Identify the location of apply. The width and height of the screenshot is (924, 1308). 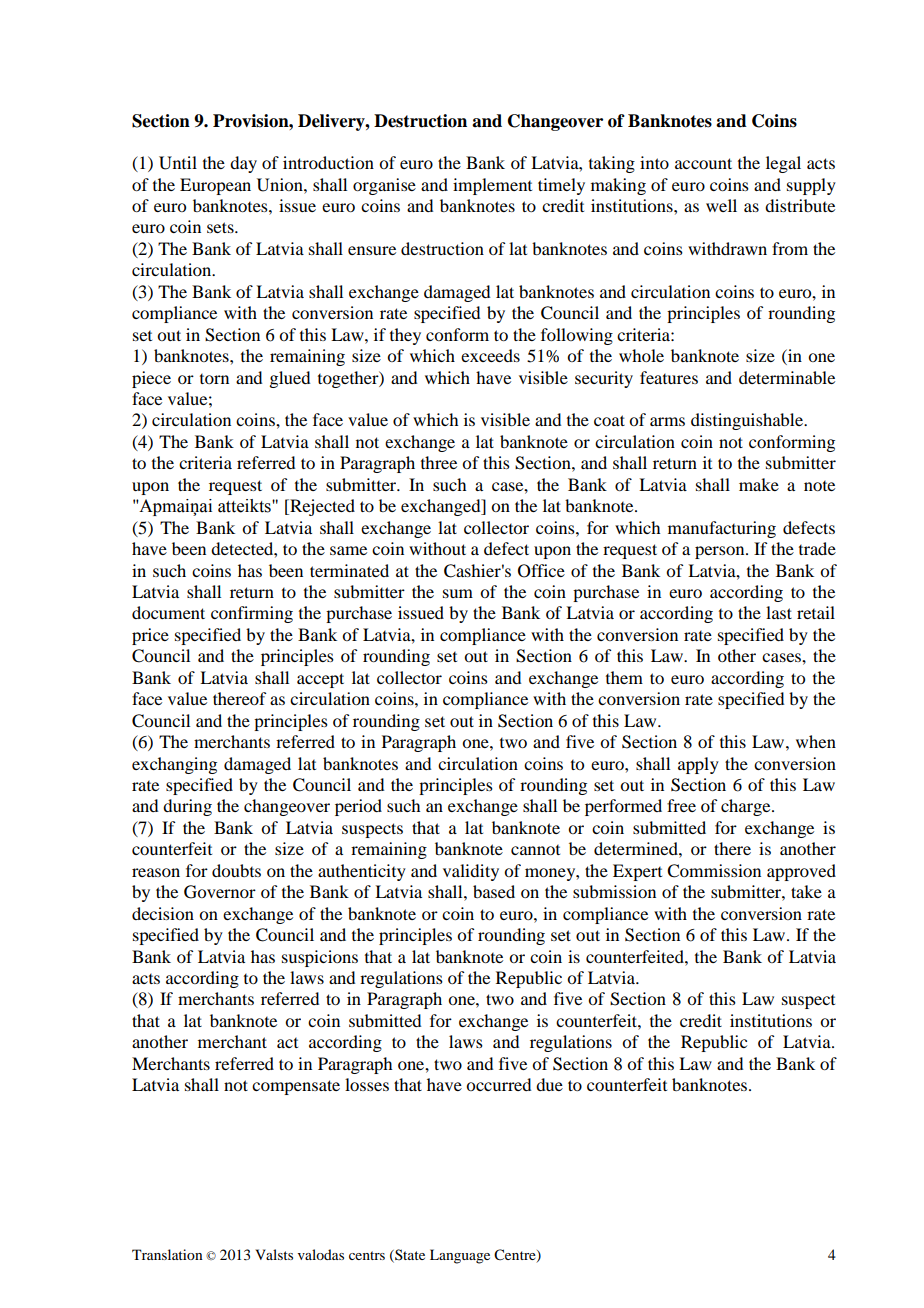
(698, 765).
